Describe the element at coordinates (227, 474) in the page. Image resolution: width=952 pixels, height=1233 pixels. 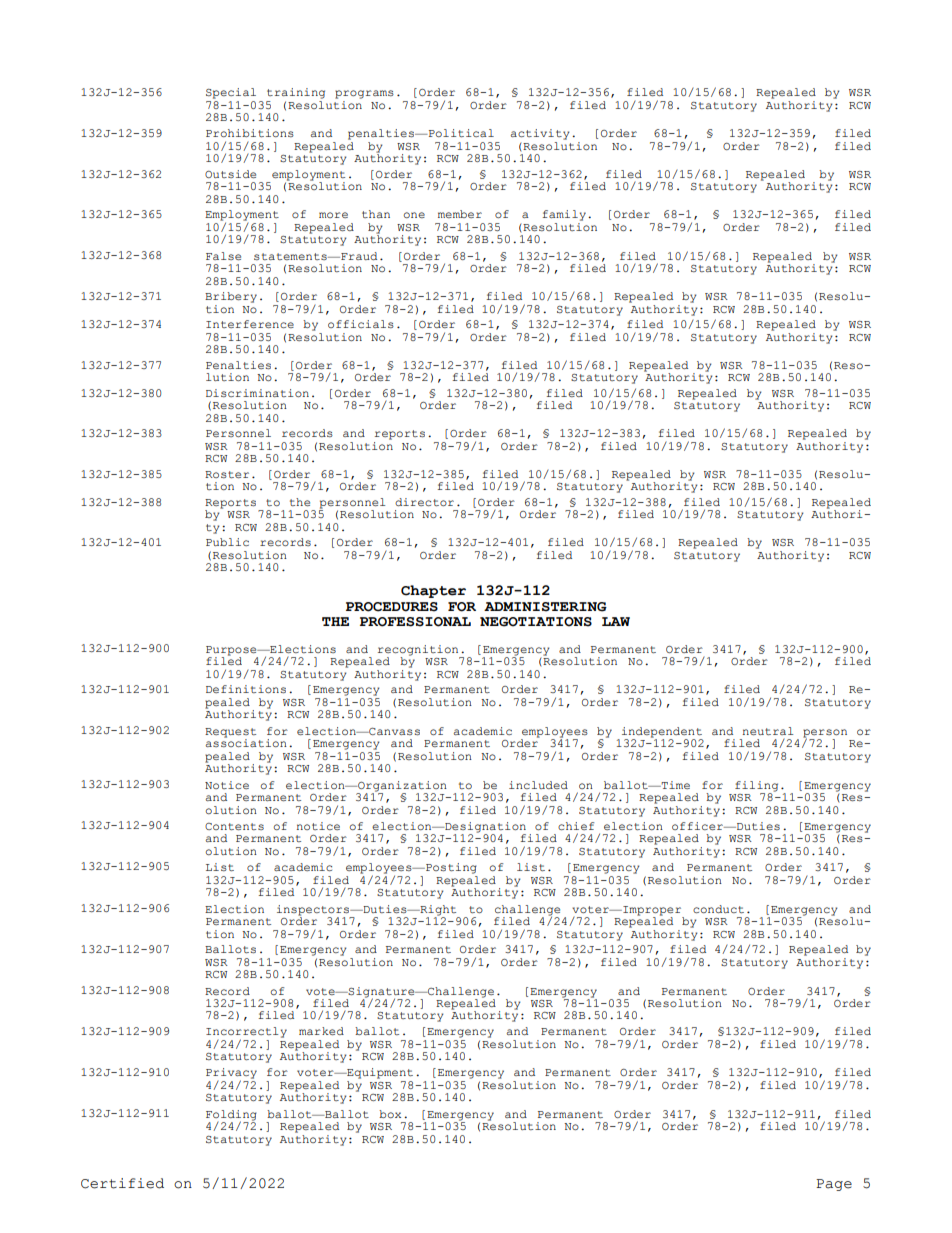
I see `Roster` at that location.
